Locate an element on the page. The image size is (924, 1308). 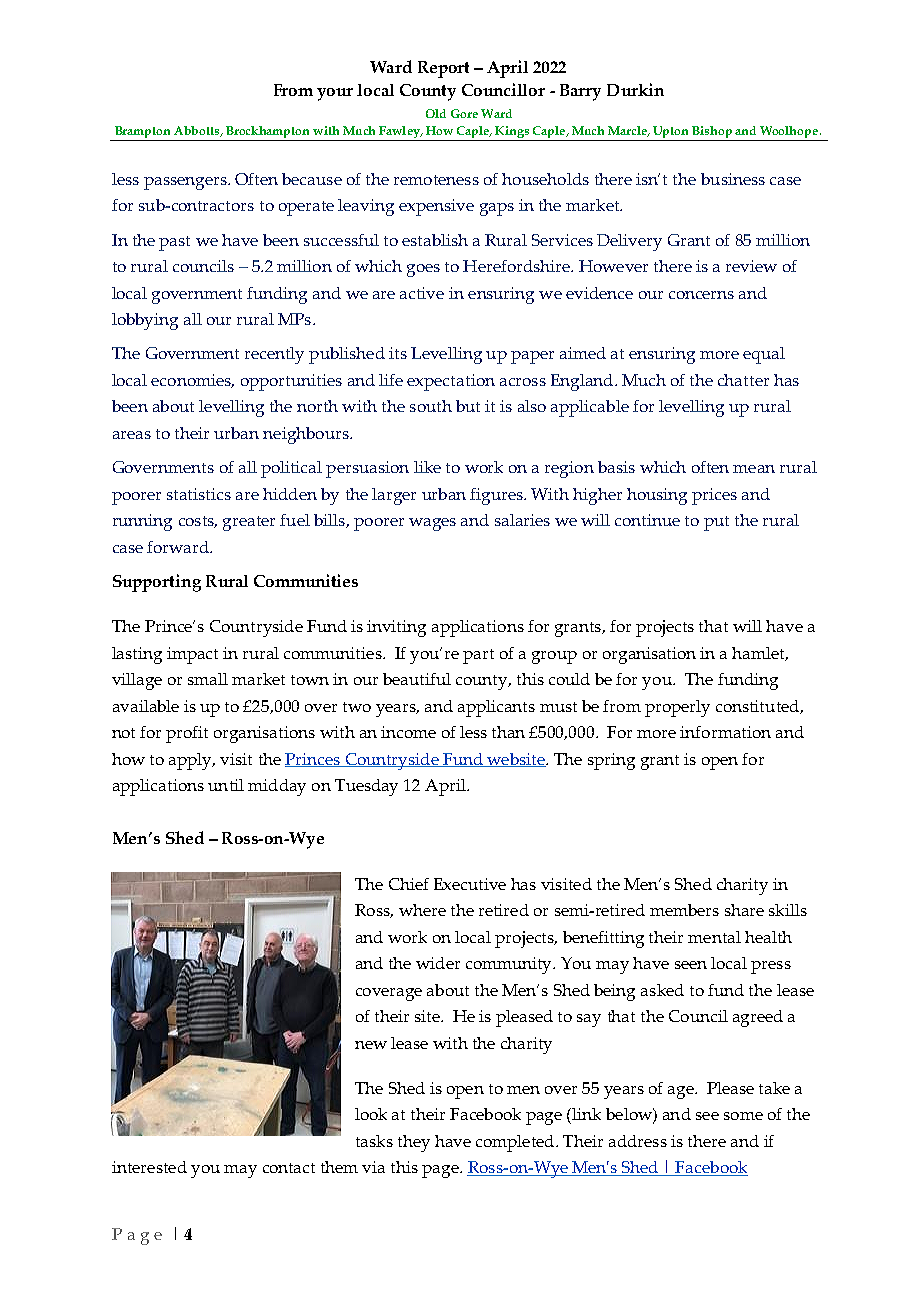
impact is located at coordinates (192, 655).
